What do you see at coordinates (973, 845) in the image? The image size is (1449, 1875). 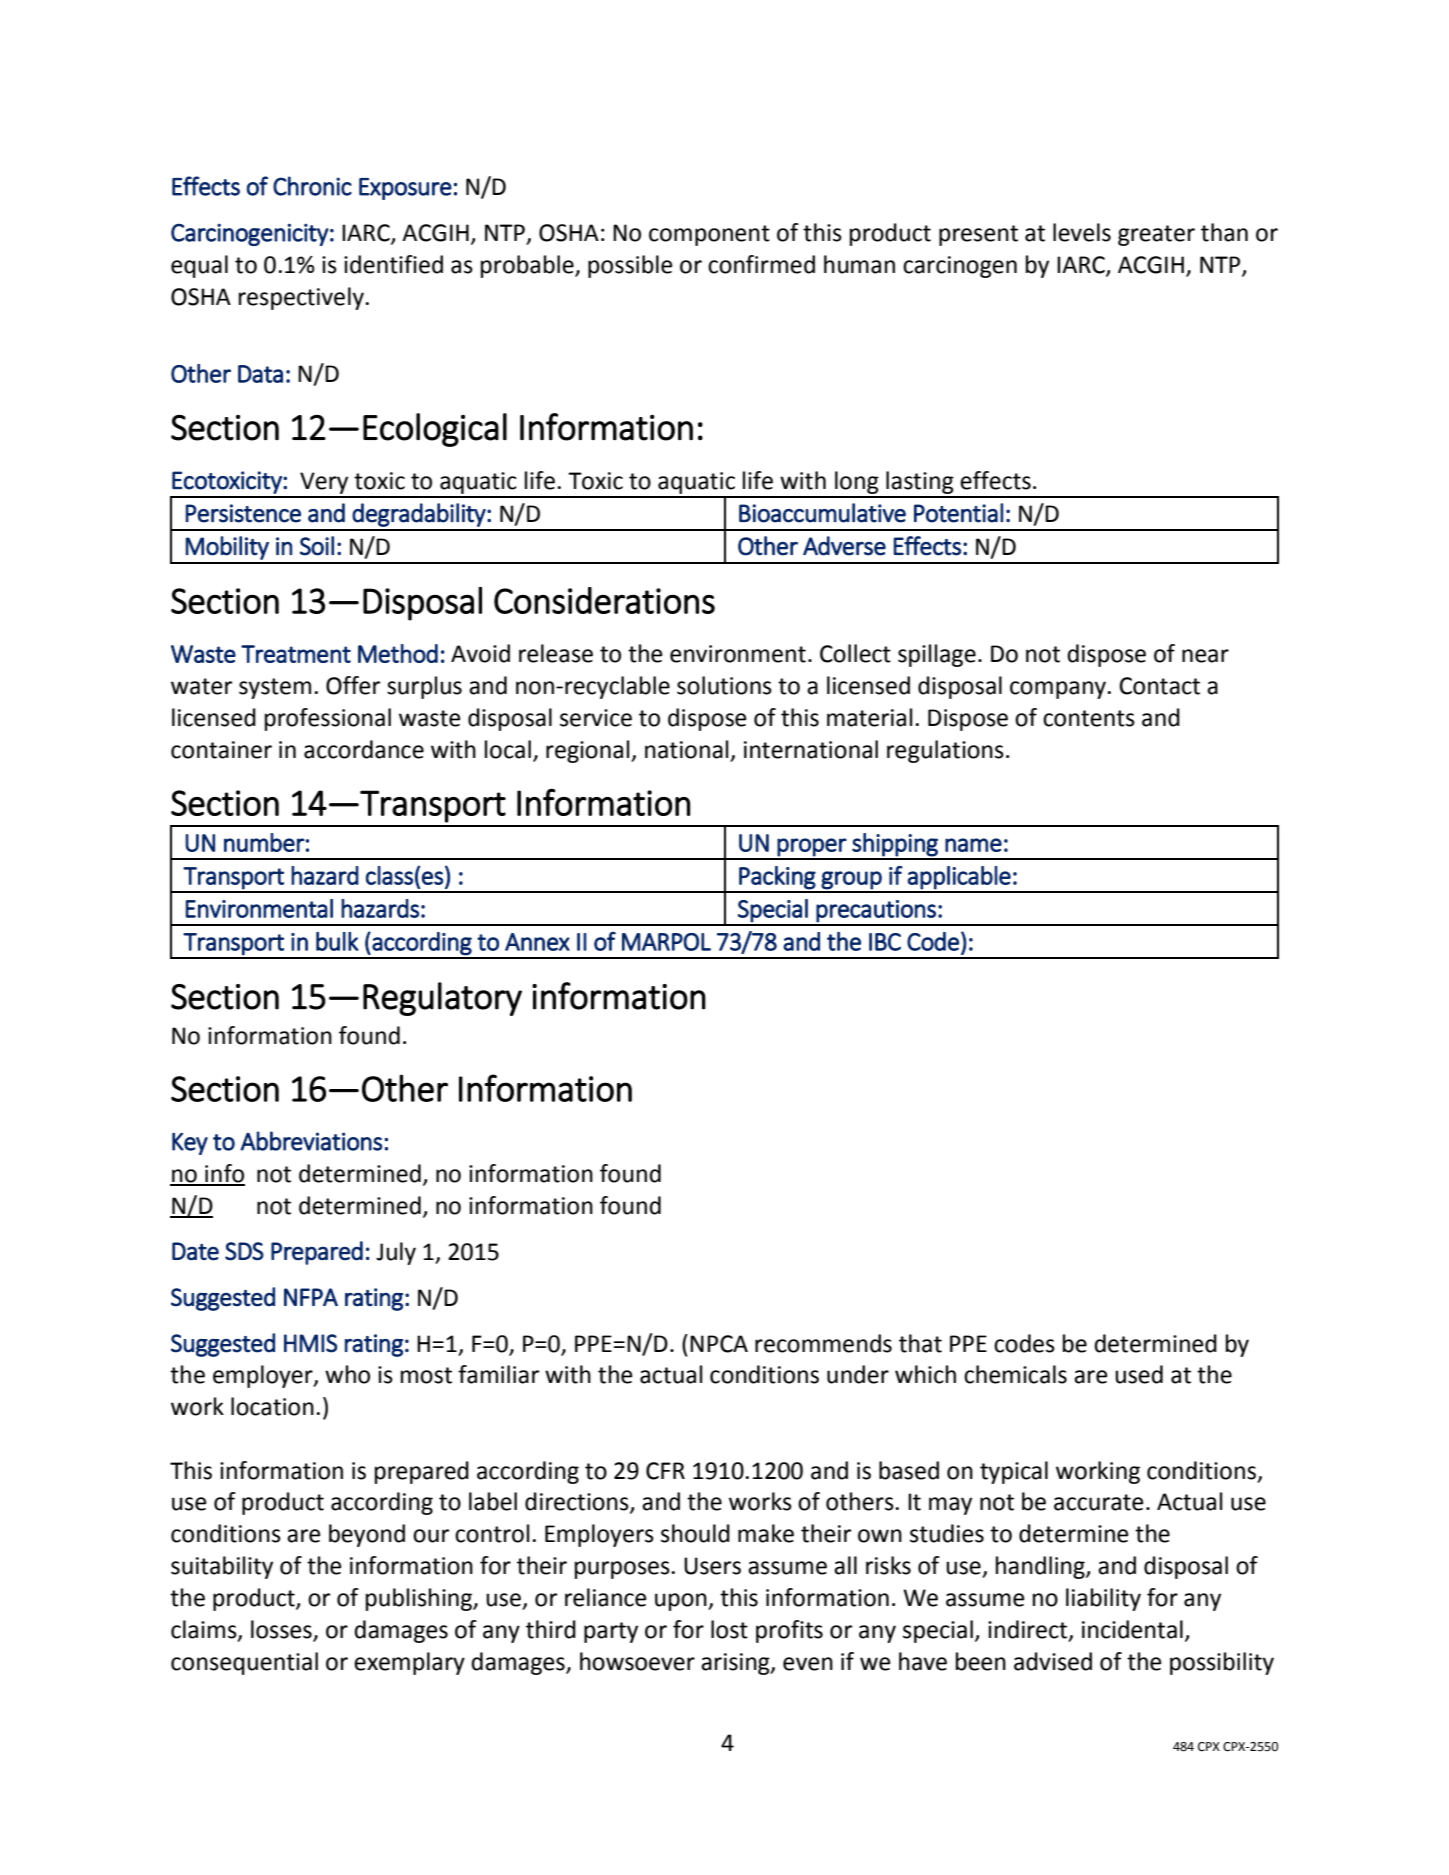 I see `name` at bounding box center [973, 845].
